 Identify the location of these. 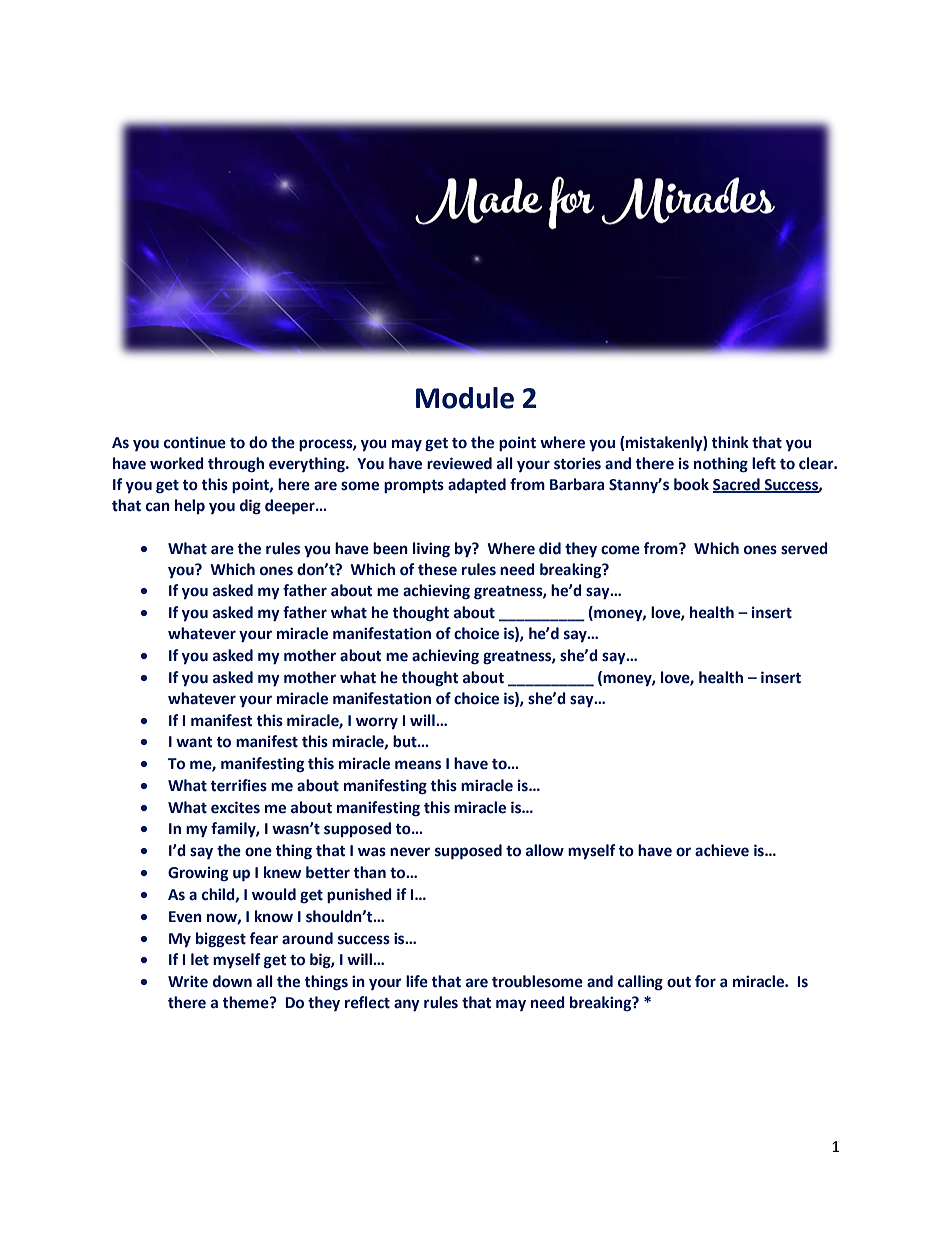
(437, 569).
